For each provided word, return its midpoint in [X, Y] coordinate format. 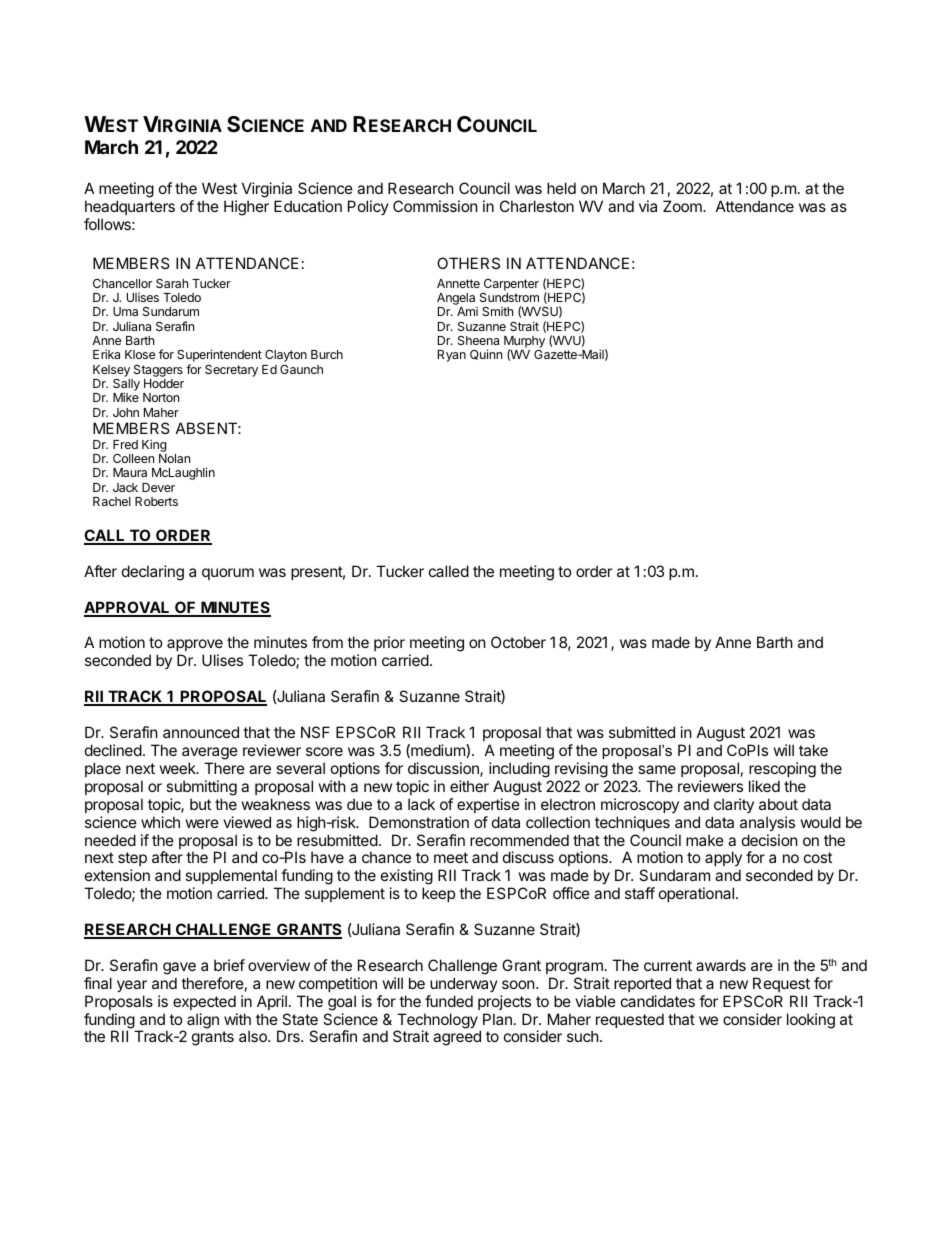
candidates [658, 1001]
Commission [435, 206]
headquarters [130, 207]
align [203, 1021]
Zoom [683, 206]
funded [449, 1001]
